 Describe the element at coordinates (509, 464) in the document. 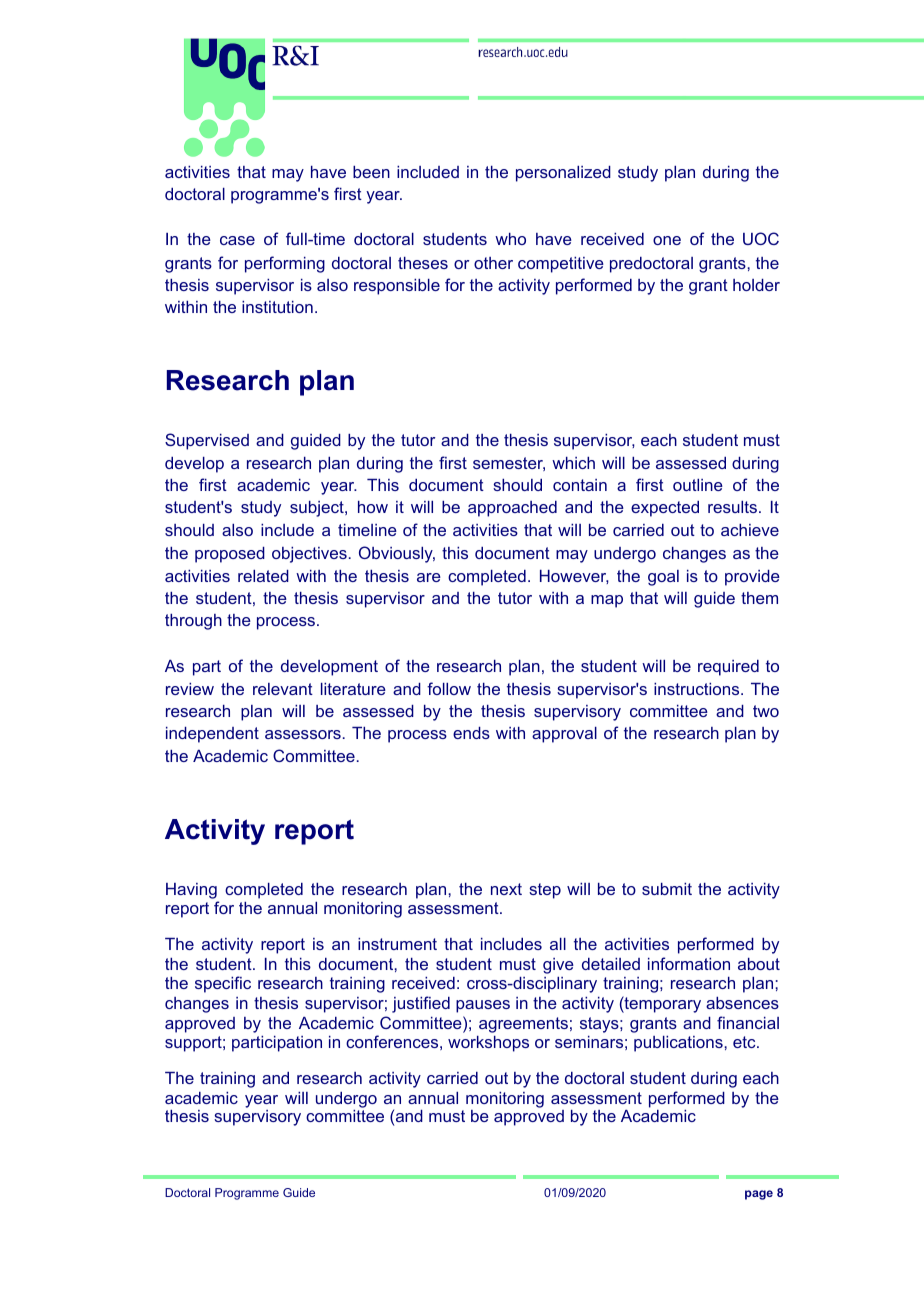

I see `semester` at that location.
